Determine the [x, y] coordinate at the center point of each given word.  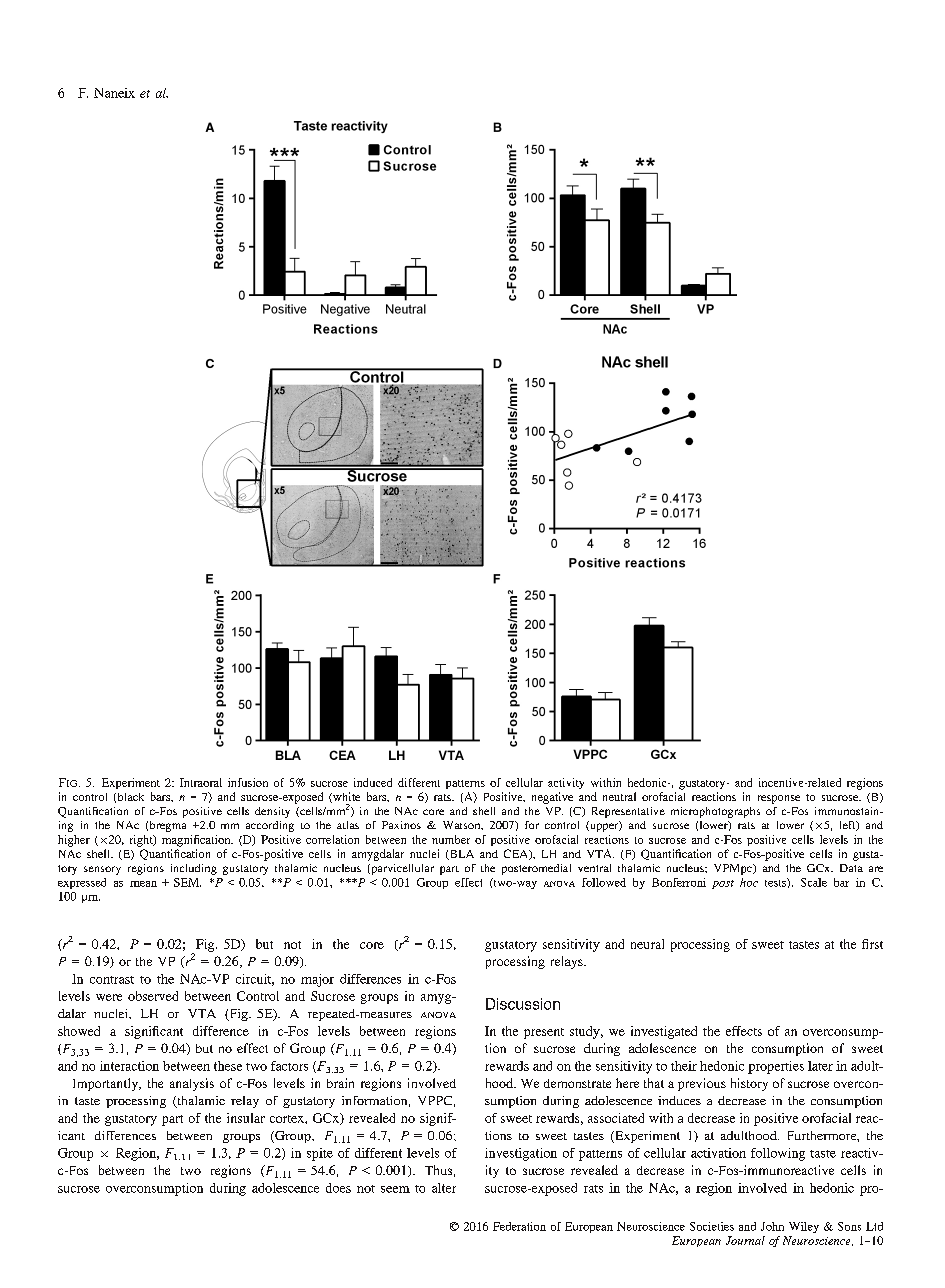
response [779, 799]
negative [552, 798]
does [338, 1188]
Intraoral [201, 782]
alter [444, 1188]
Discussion [523, 1004]
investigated [664, 1032]
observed [153, 996]
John [772, 1226]
